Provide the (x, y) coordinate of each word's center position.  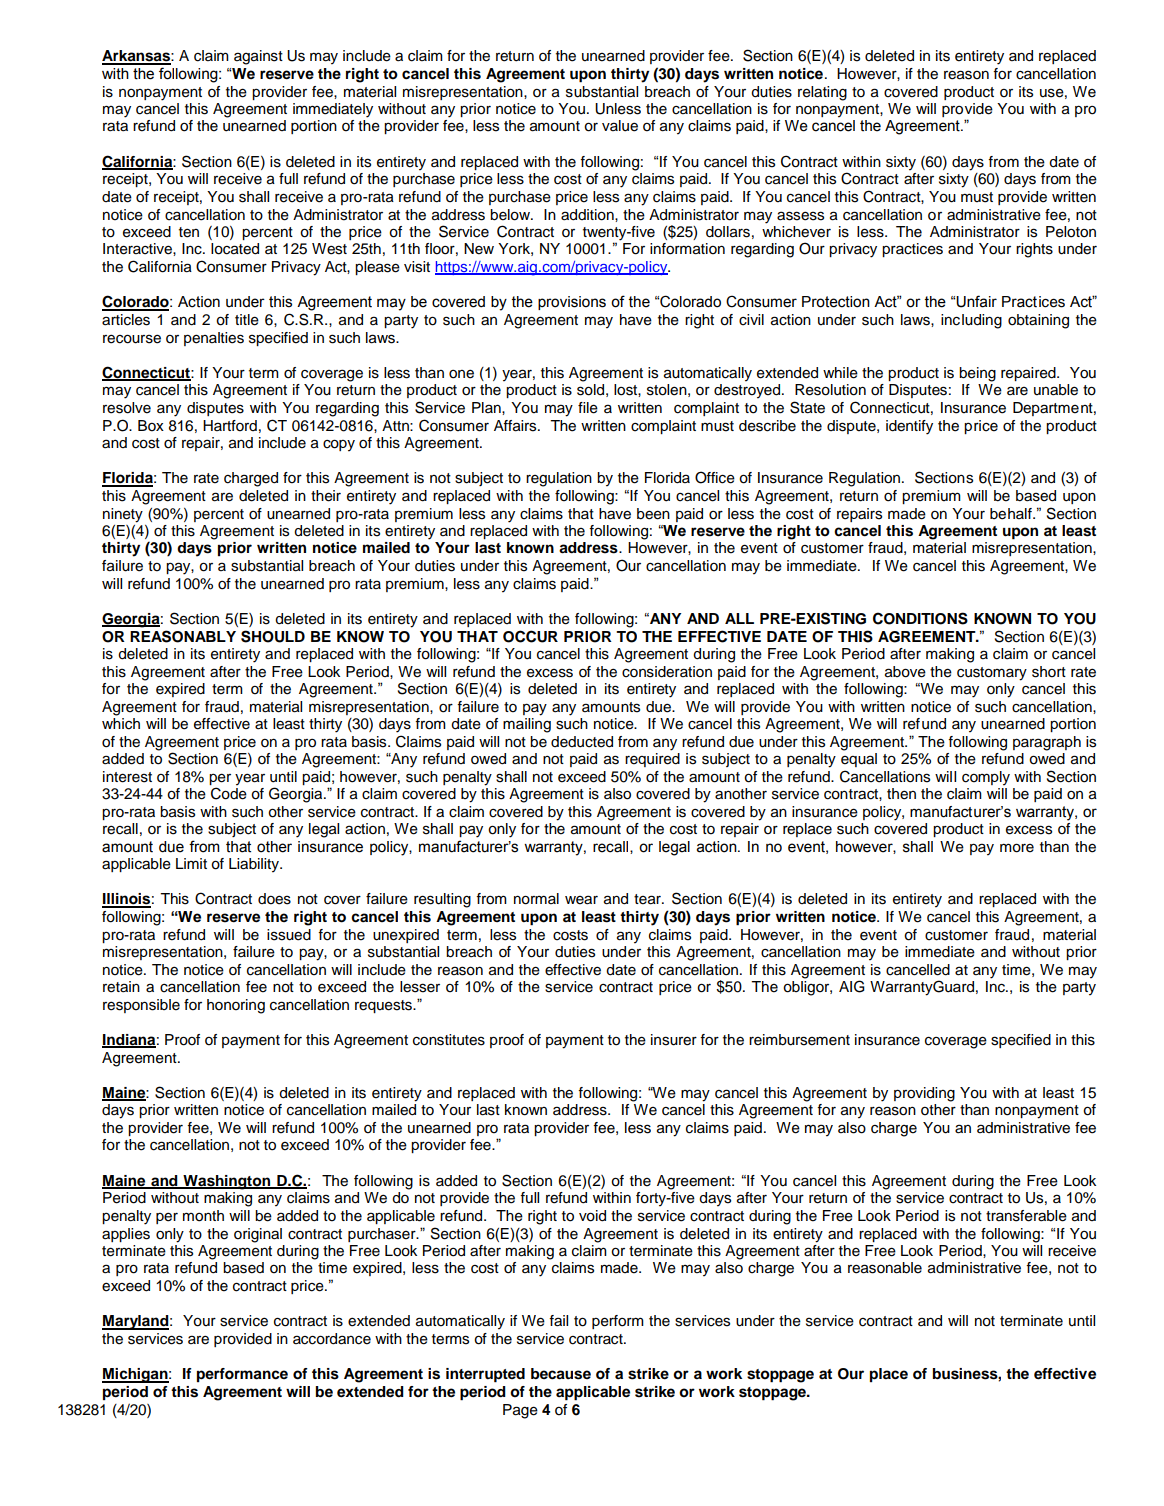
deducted (582, 742)
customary (992, 674)
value (620, 126)
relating (822, 93)
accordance (332, 1339)
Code (229, 792)
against (258, 57)
